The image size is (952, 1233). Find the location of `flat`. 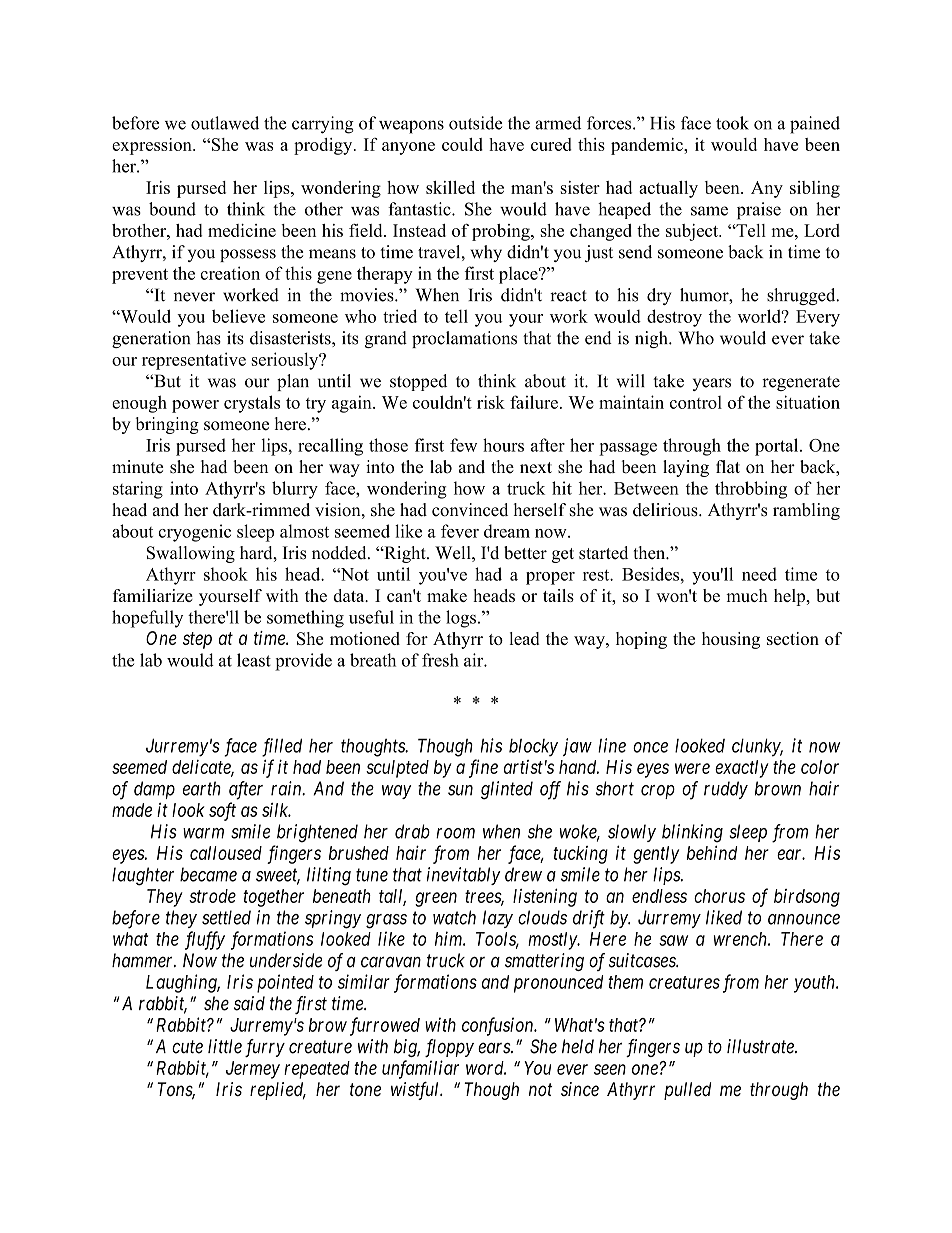

flat is located at coordinates (728, 466).
